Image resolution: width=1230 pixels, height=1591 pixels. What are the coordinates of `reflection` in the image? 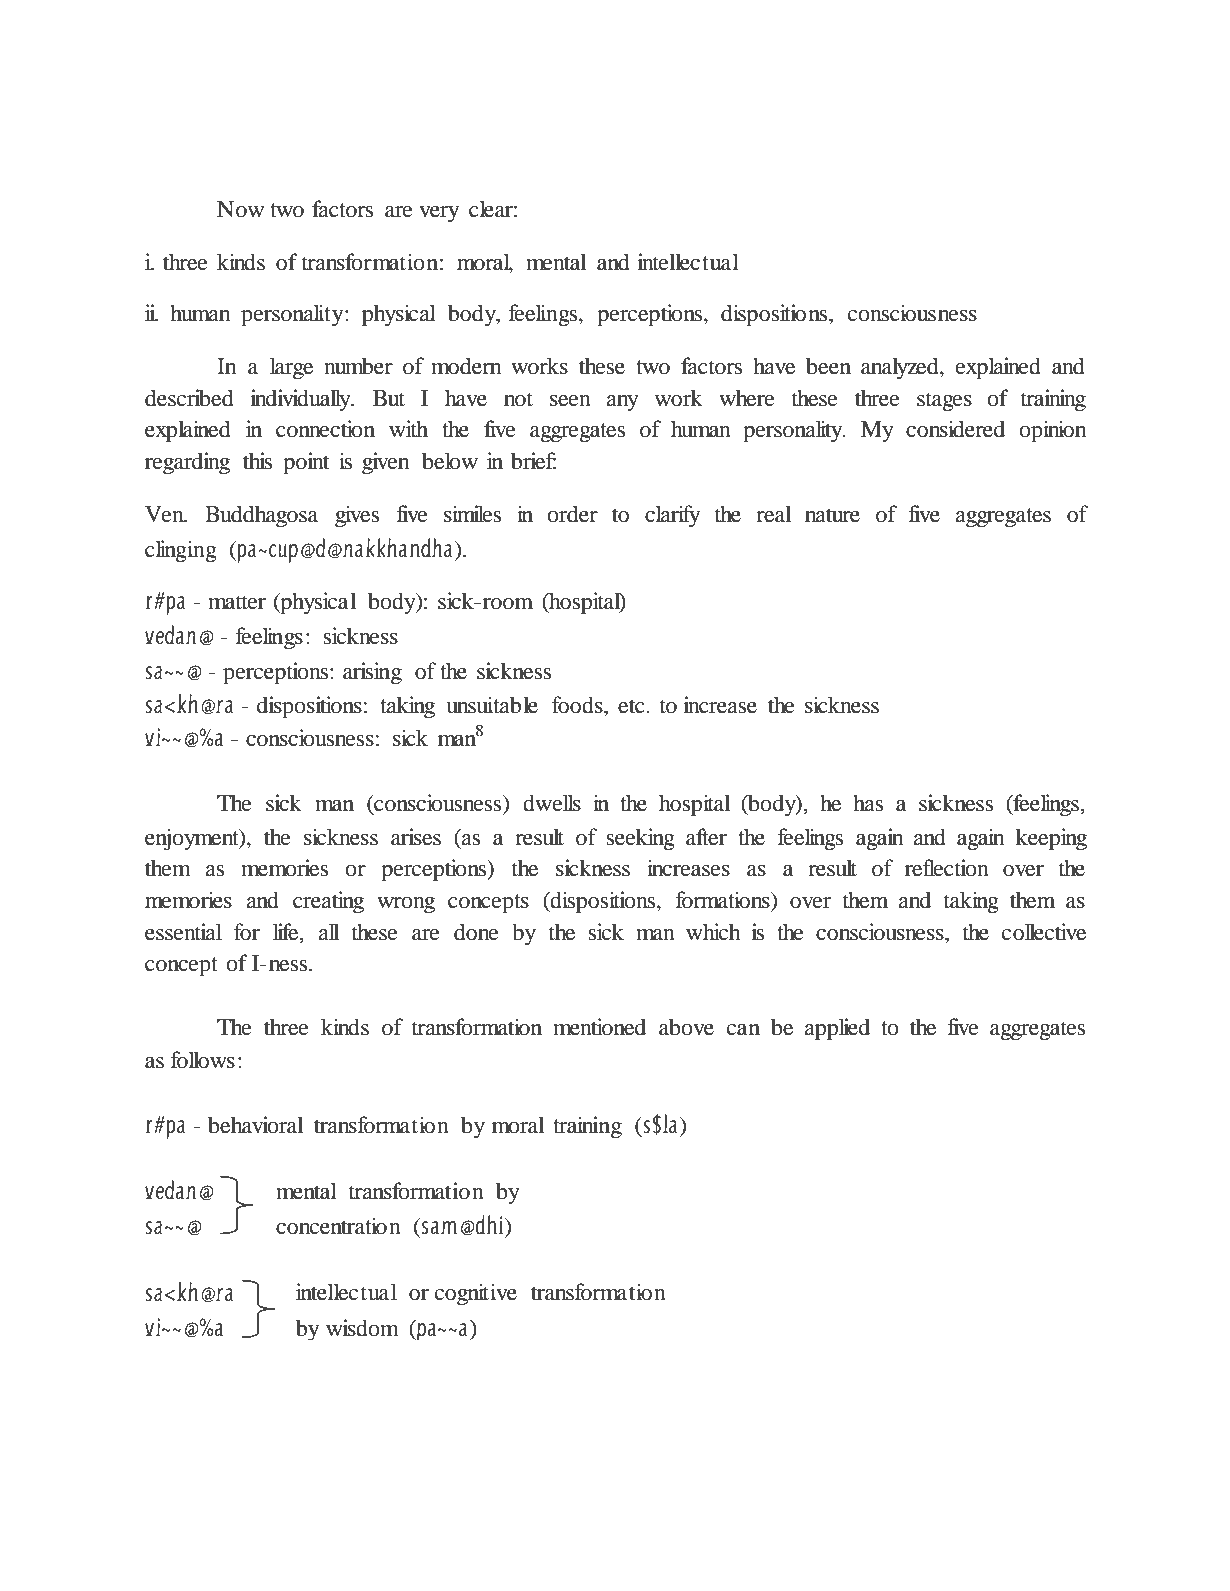 It's located at (947, 868).
